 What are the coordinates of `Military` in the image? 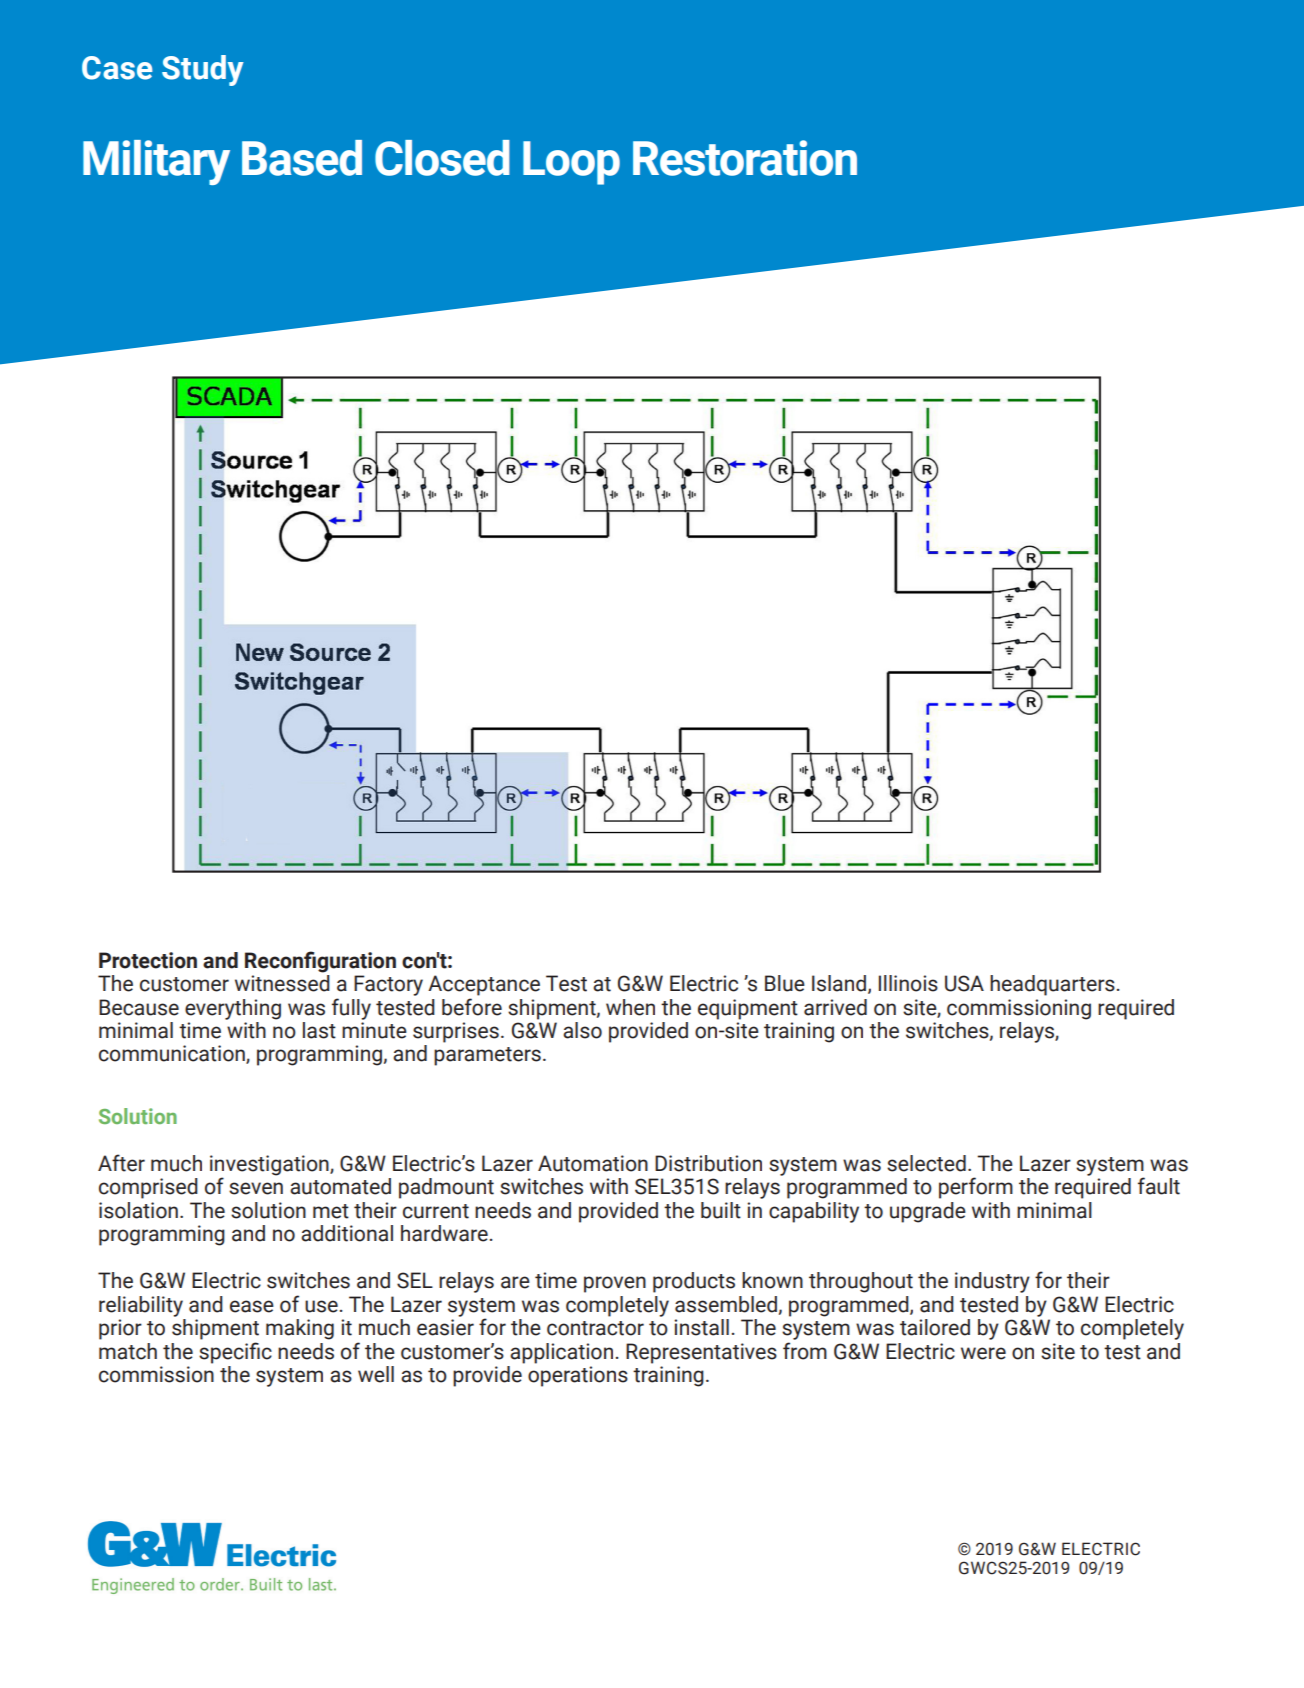 It's located at (156, 162).
